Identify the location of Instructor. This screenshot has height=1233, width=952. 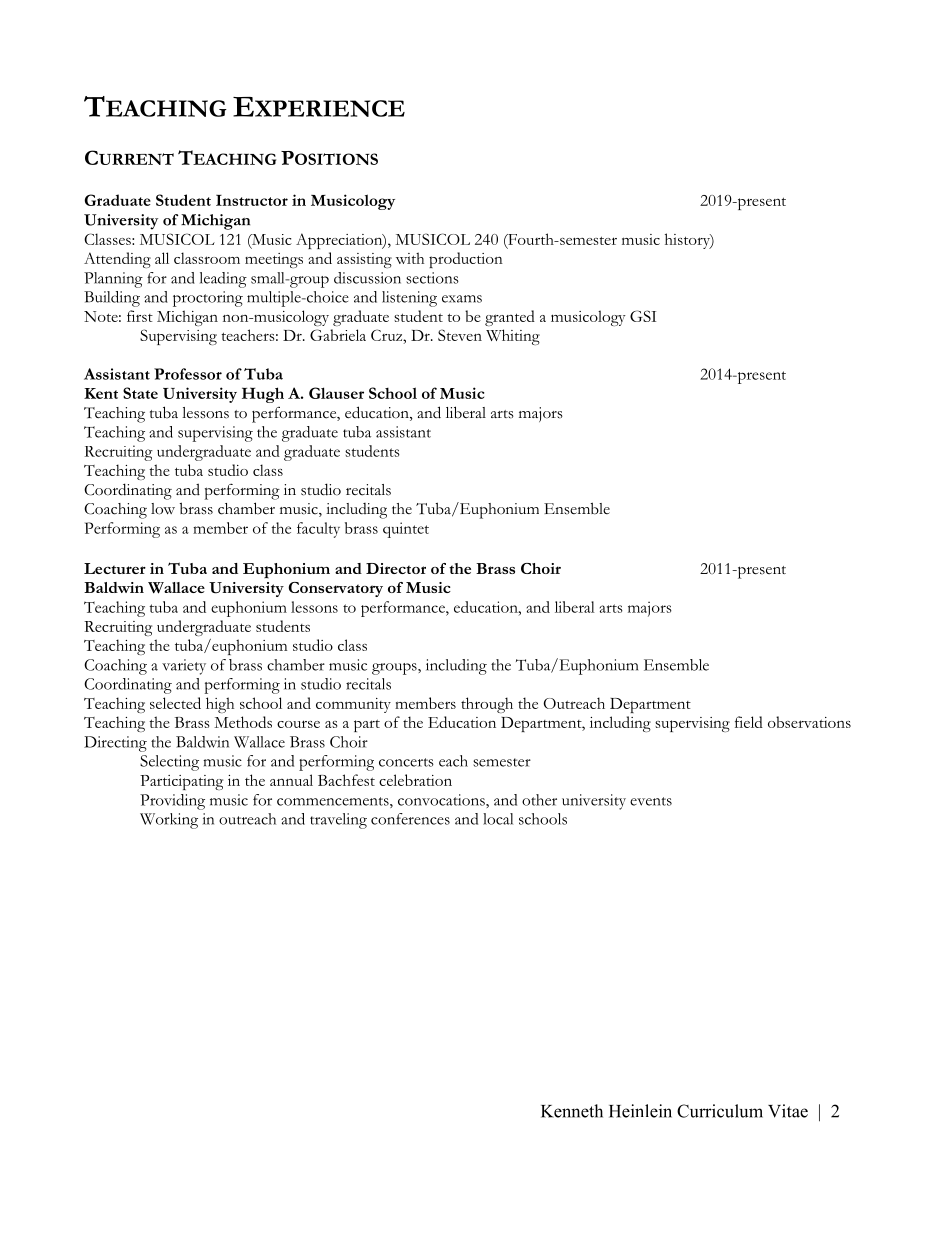
(252, 200).
